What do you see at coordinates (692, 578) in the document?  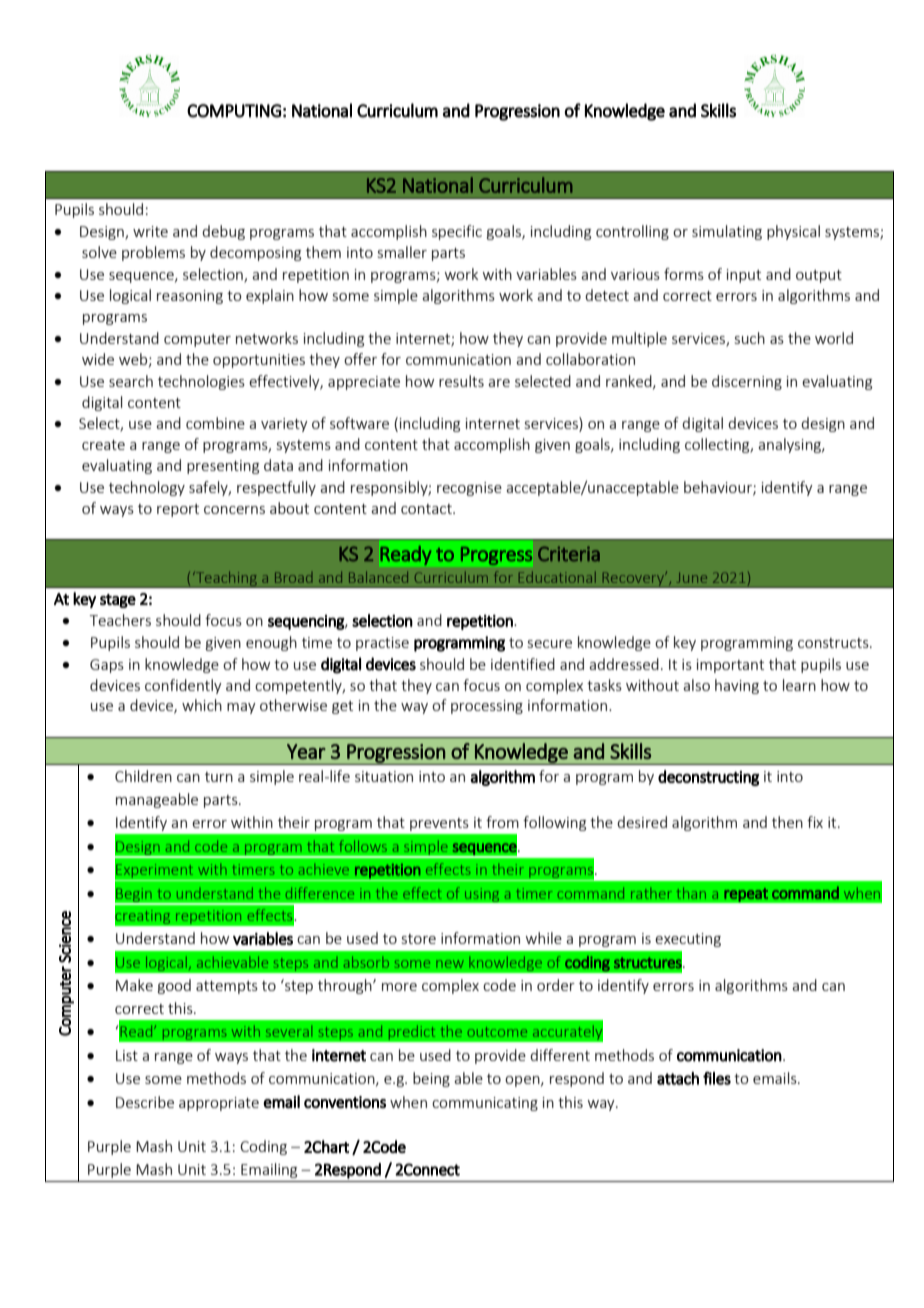 I see `June` at bounding box center [692, 578].
